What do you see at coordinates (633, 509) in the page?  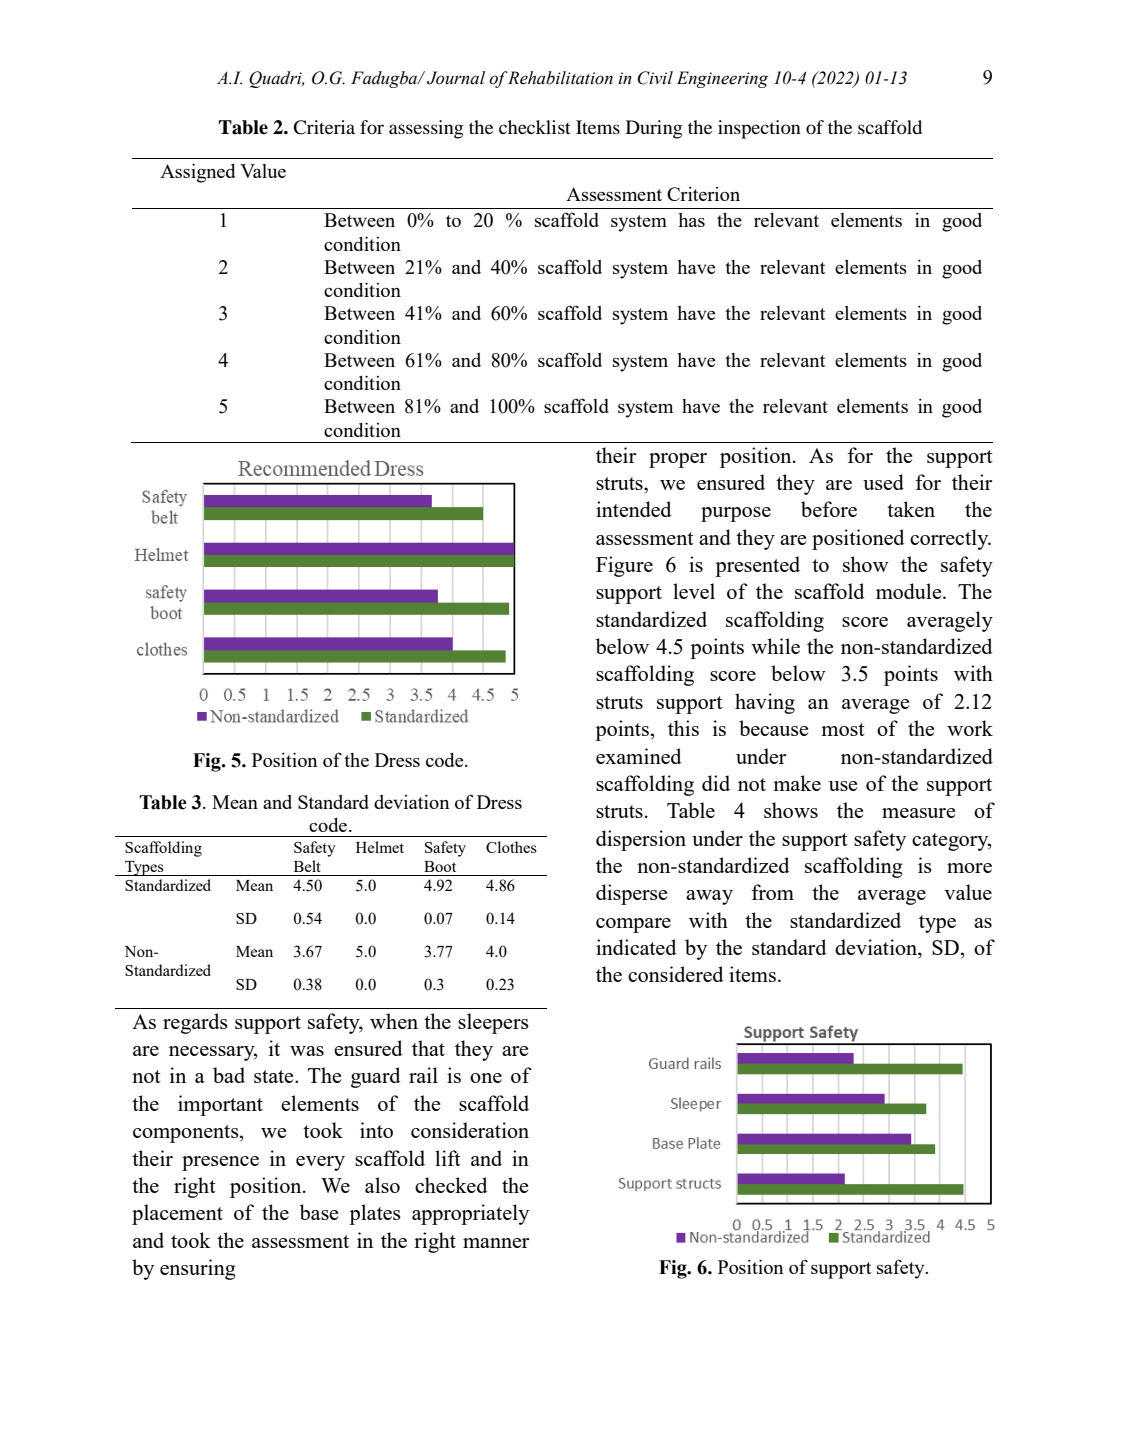 I see `intended` at bounding box center [633, 509].
